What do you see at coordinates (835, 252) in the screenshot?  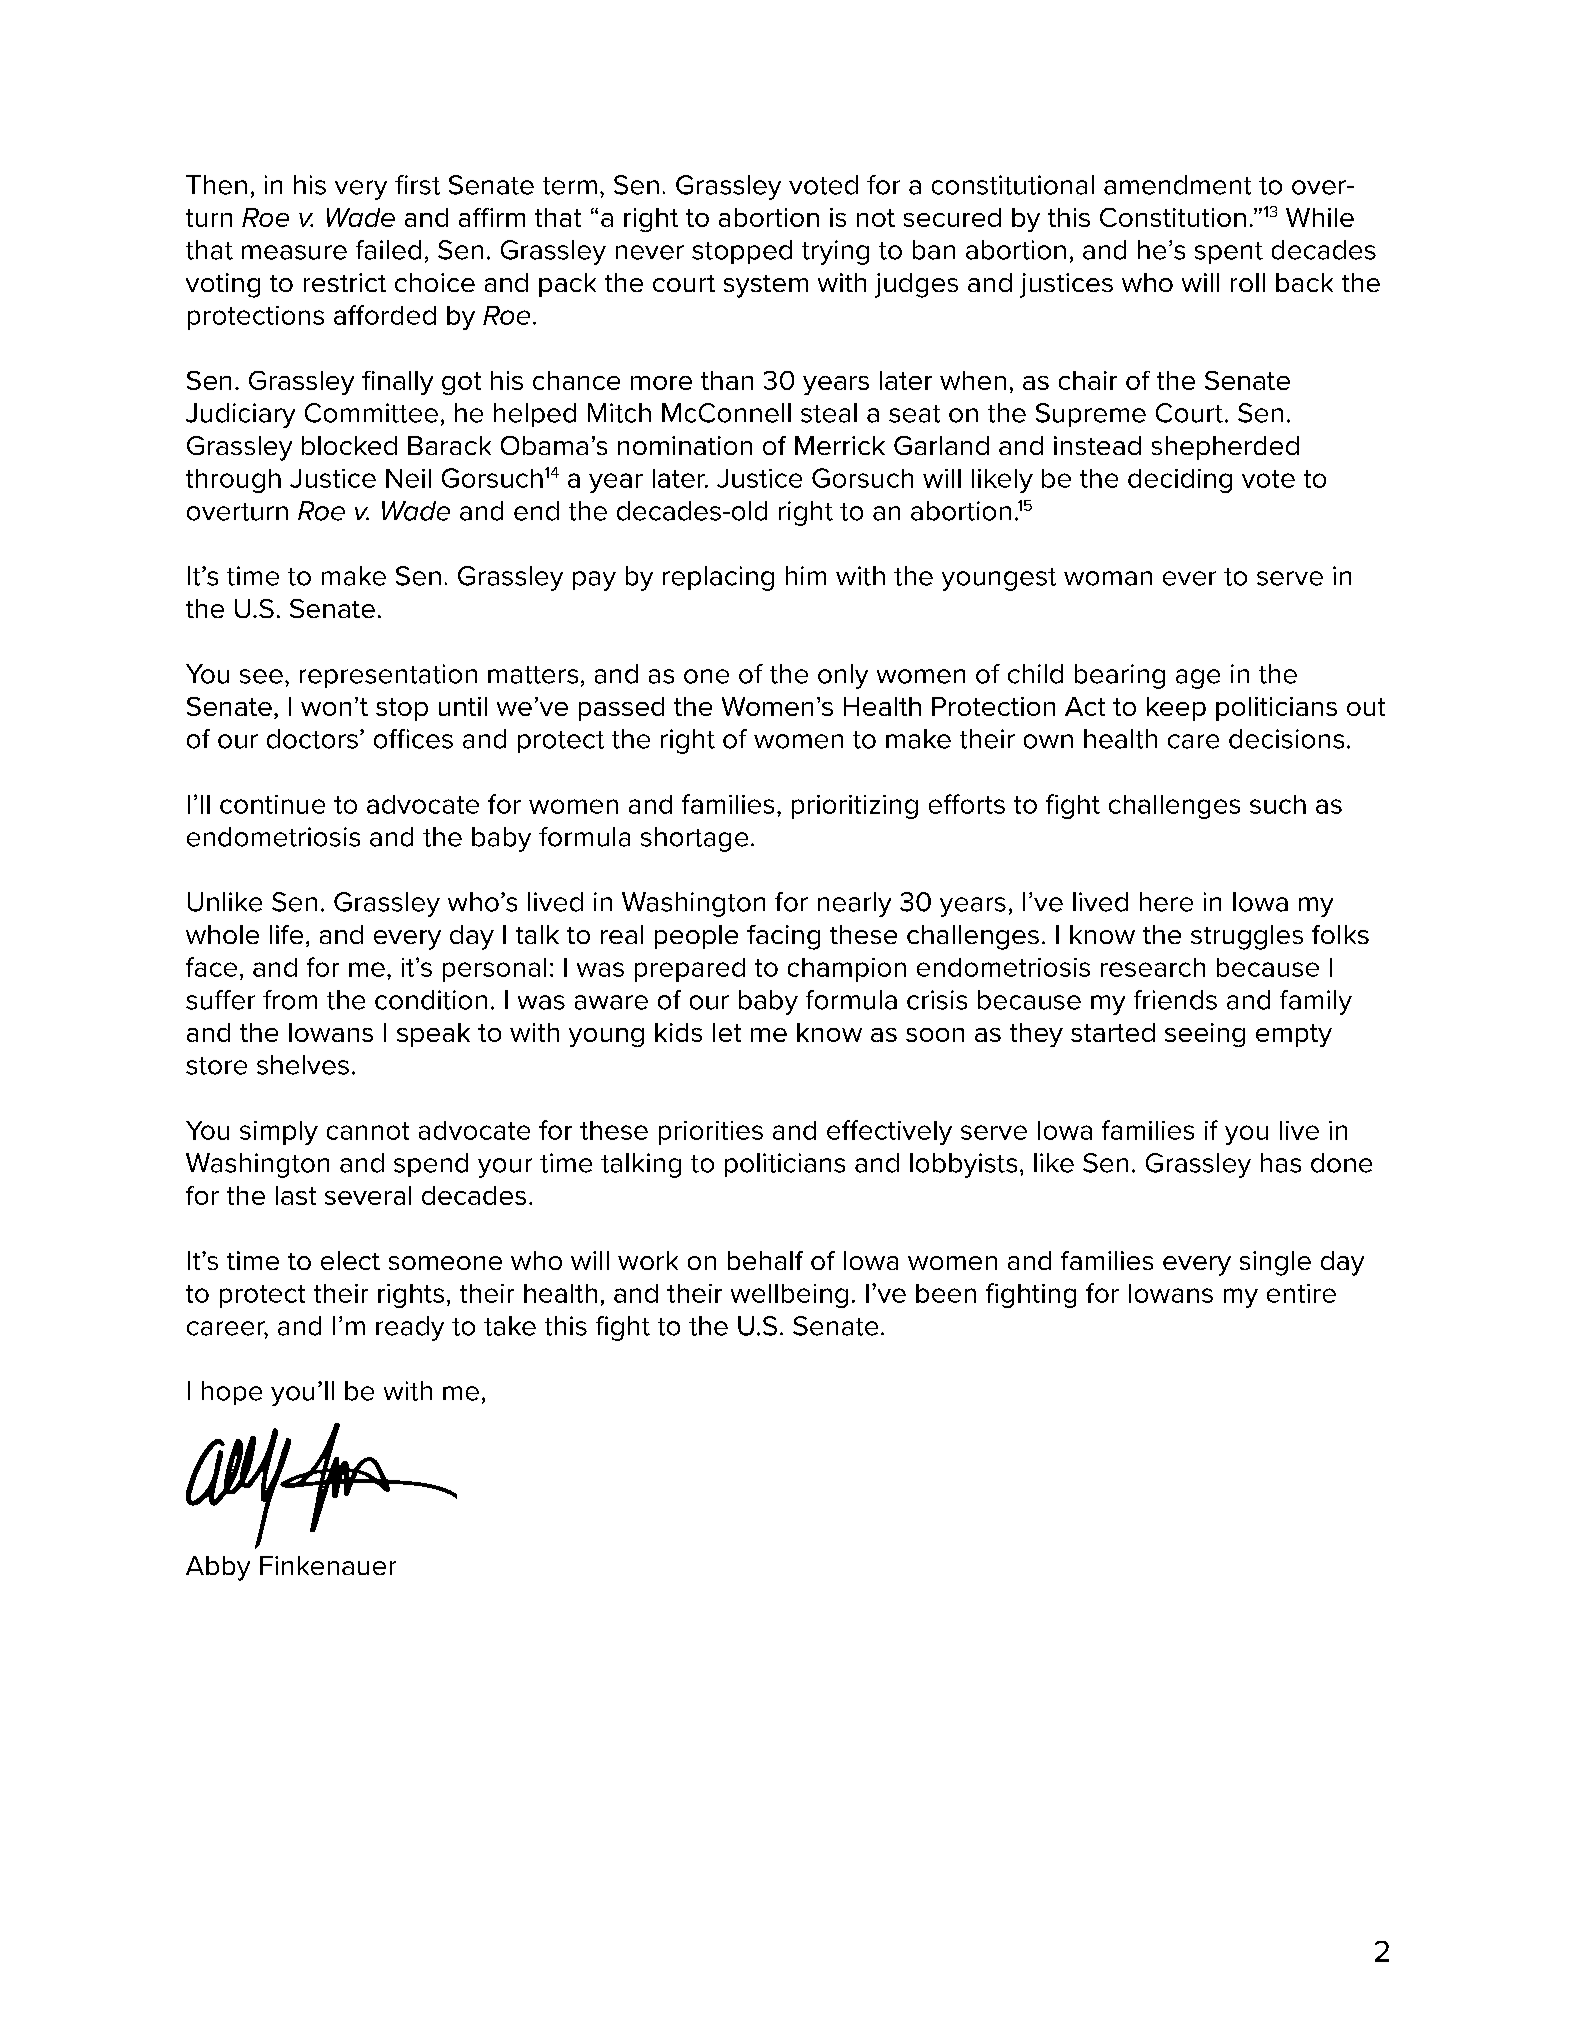 I see `trying` at bounding box center [835, 252].
